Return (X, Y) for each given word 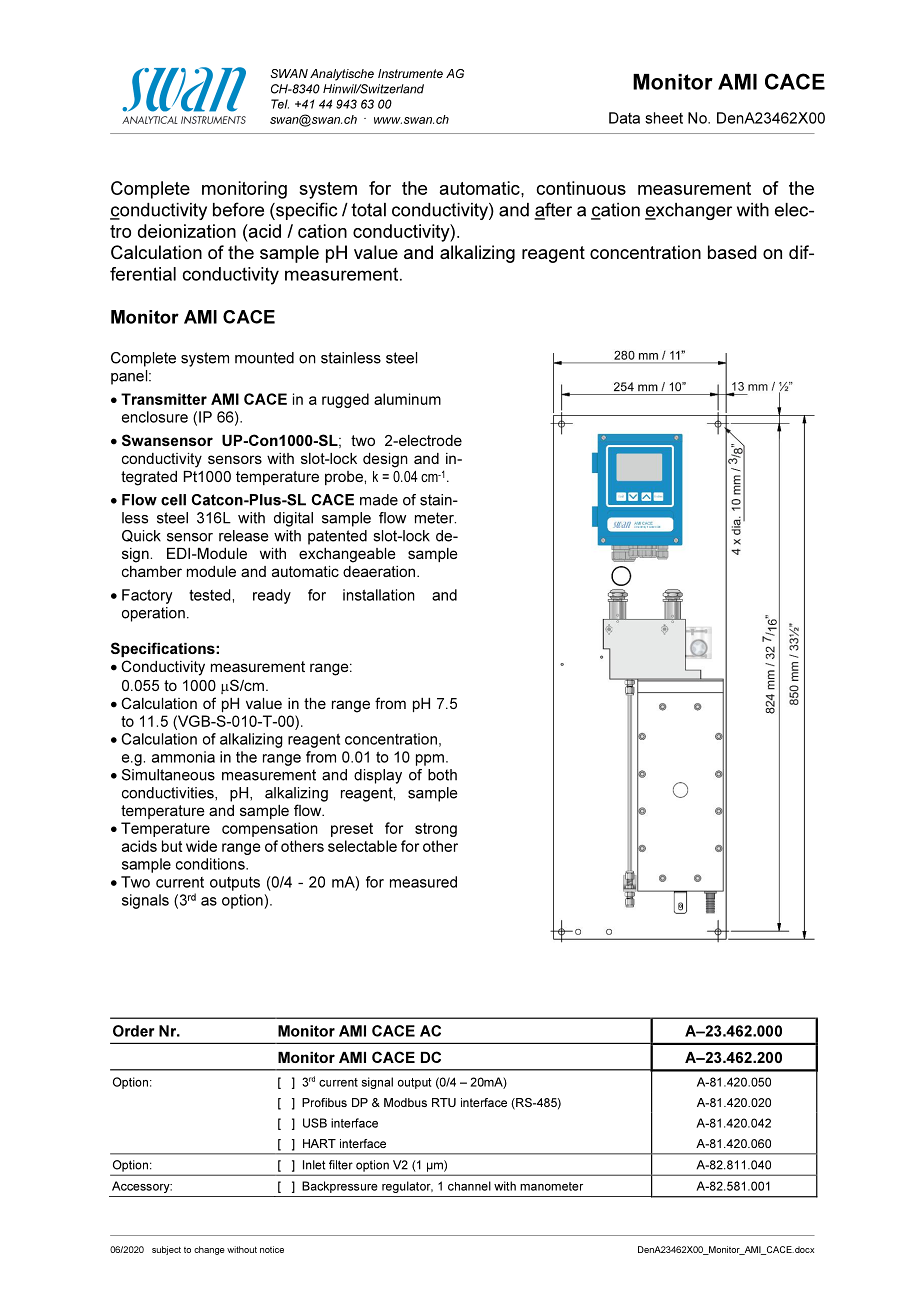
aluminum (407, 399)
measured (423, 882)
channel (469, 1186)
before (238, 209)
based (732, 252)
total (368, 210)
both (442, 775)
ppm (430, 760)
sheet (664, 118)
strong (436, 830)
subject (166, 1250)
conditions (211, 864)
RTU (444, 1102)
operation (153, 614)
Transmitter (164, 399)
